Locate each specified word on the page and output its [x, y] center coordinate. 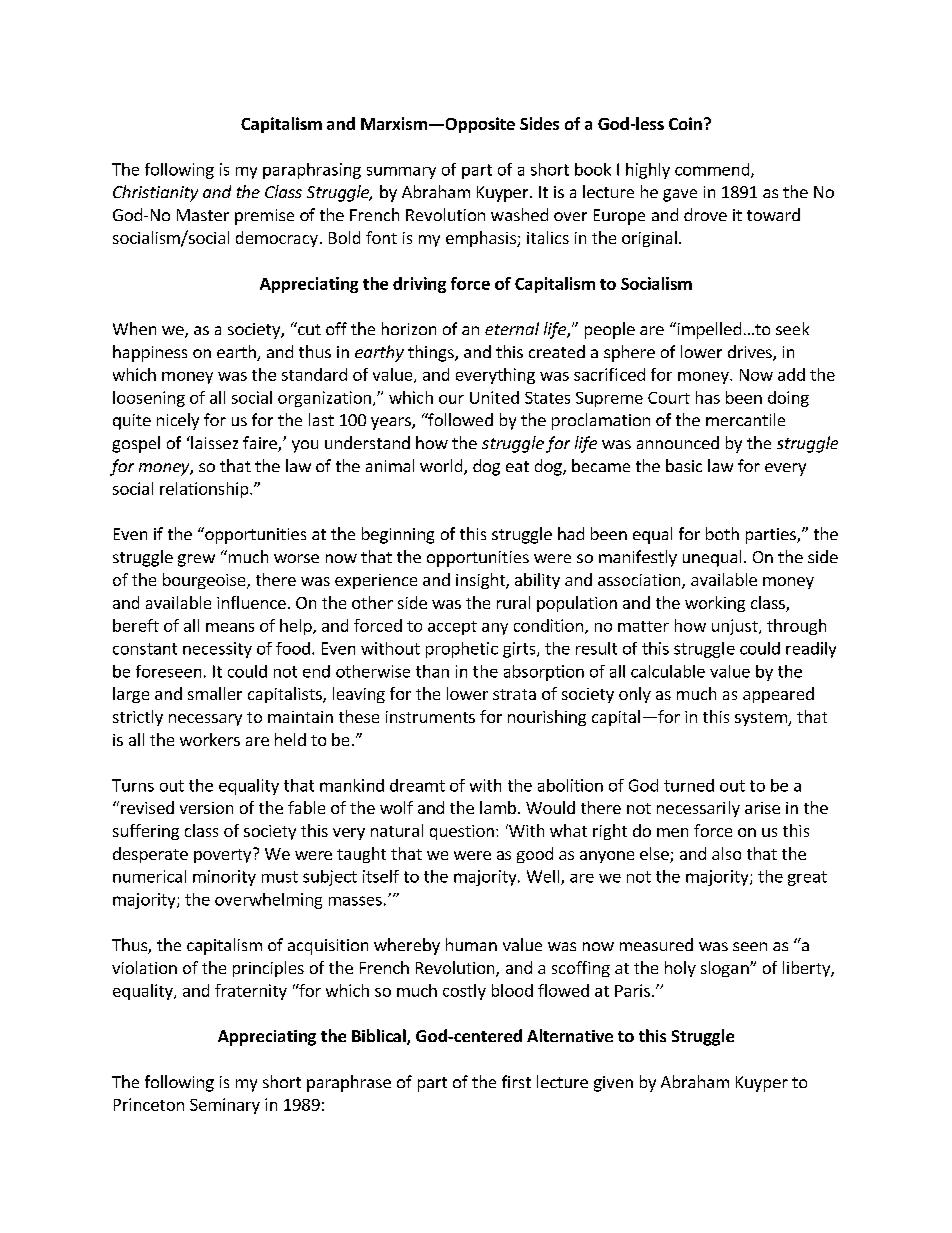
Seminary [225, 1106]
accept [452, 628]
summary [401, 173]
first [516, 1081]
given [613, 1084]
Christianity [155, 193]
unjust [736, 627]
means [230, 627]
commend [713, 170]
